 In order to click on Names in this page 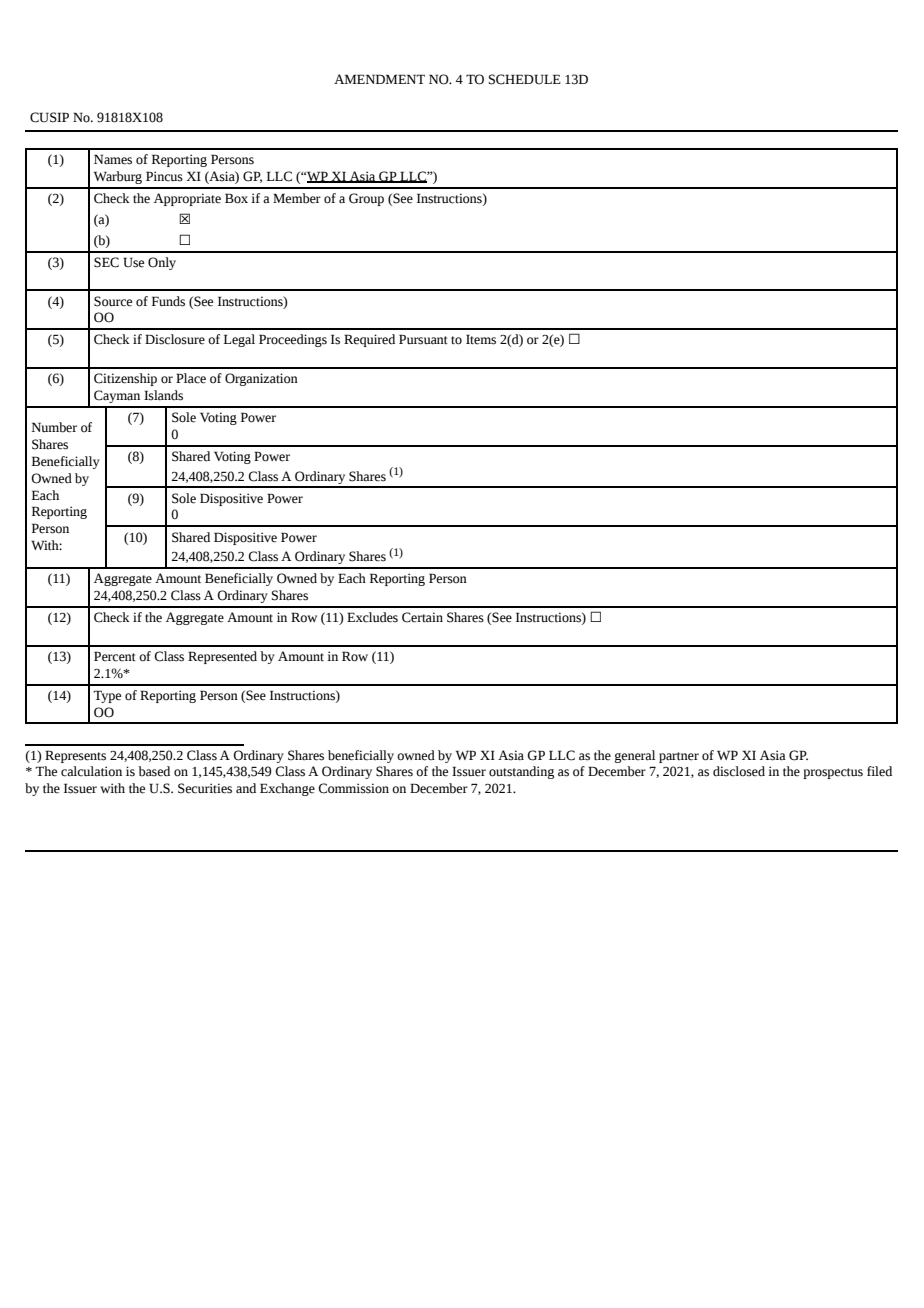, I will do `click(113, 159)`.
